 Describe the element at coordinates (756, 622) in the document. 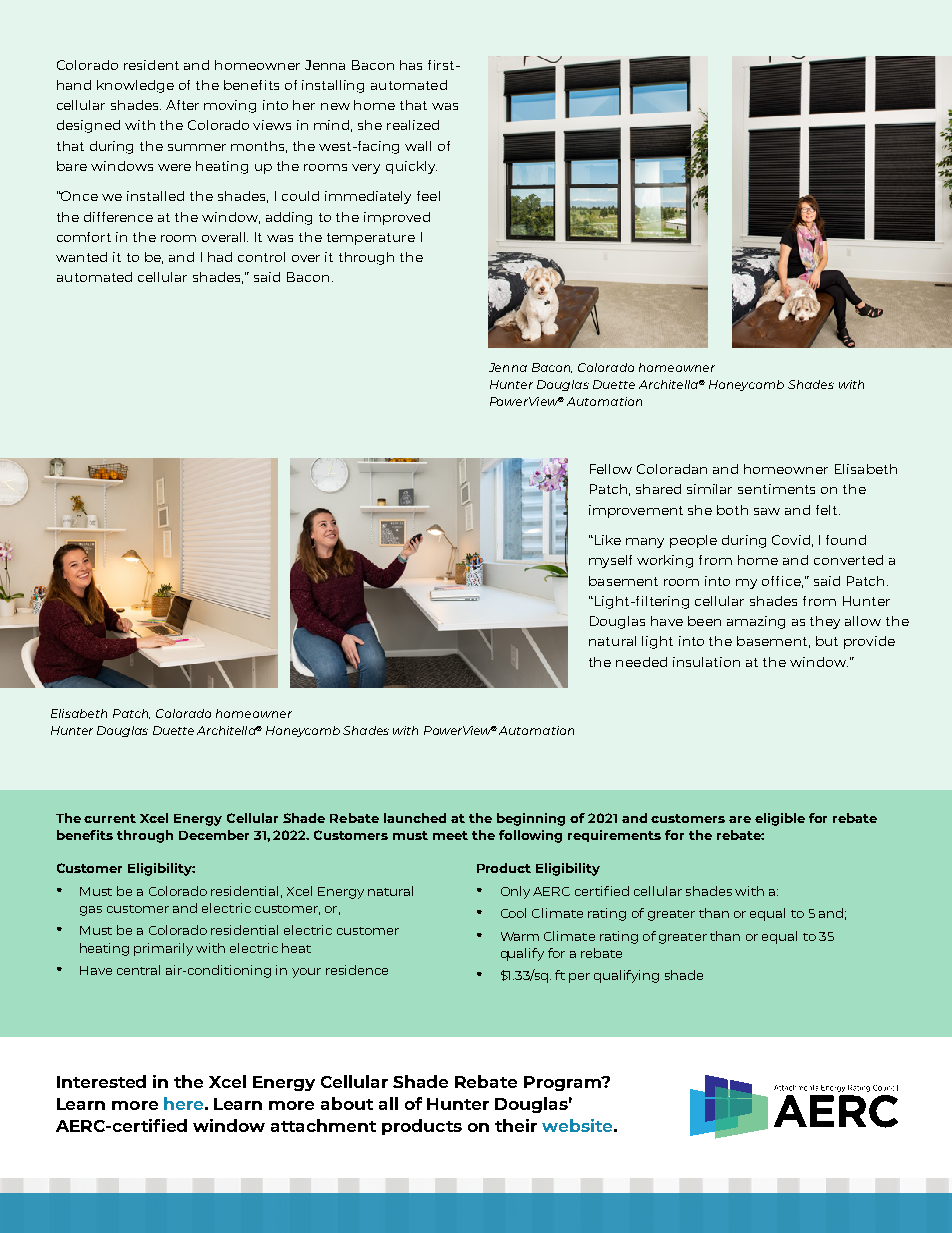

I see `amazing` at that location.
